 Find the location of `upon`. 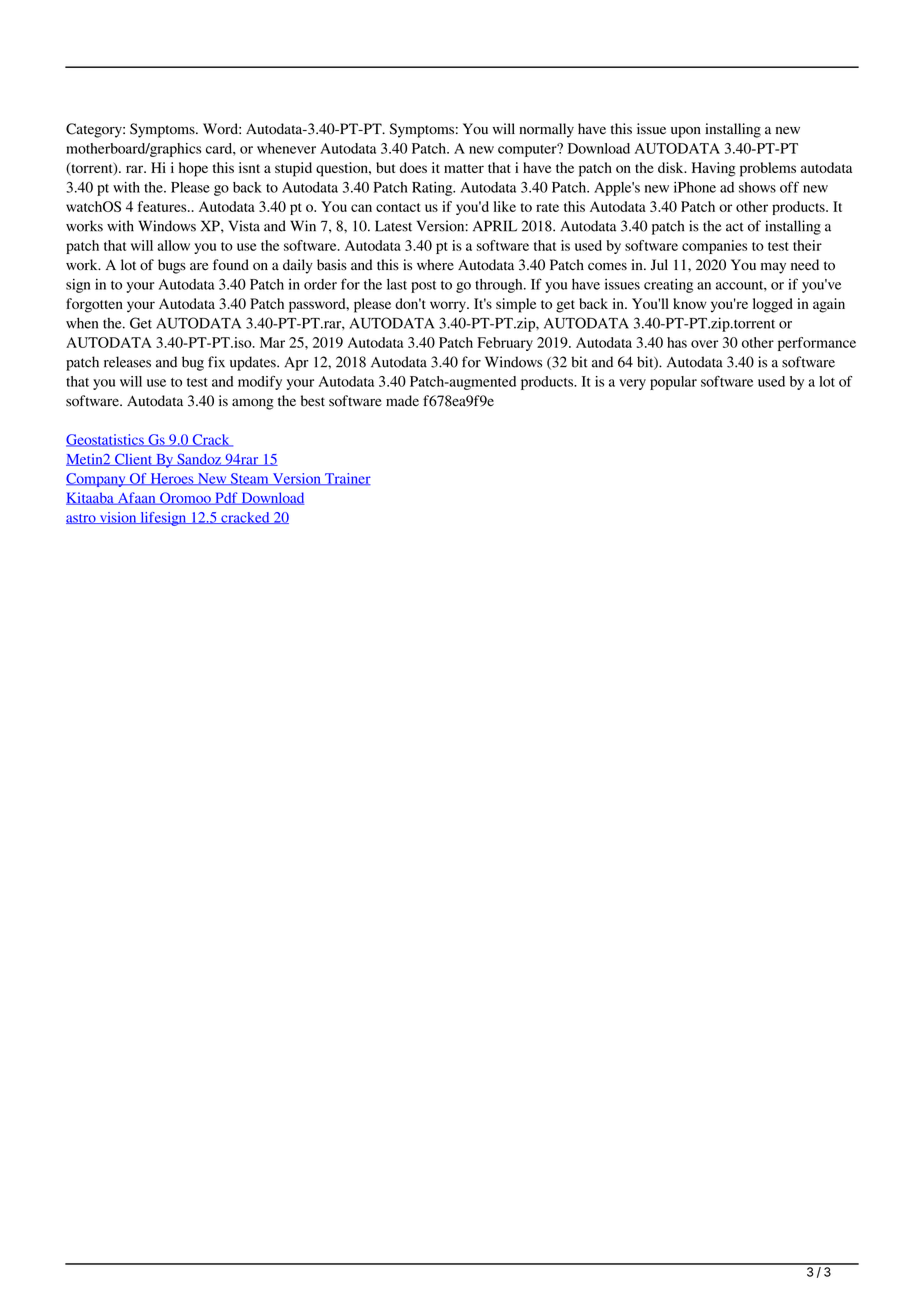

upon is located at coordinates (686, 132).
